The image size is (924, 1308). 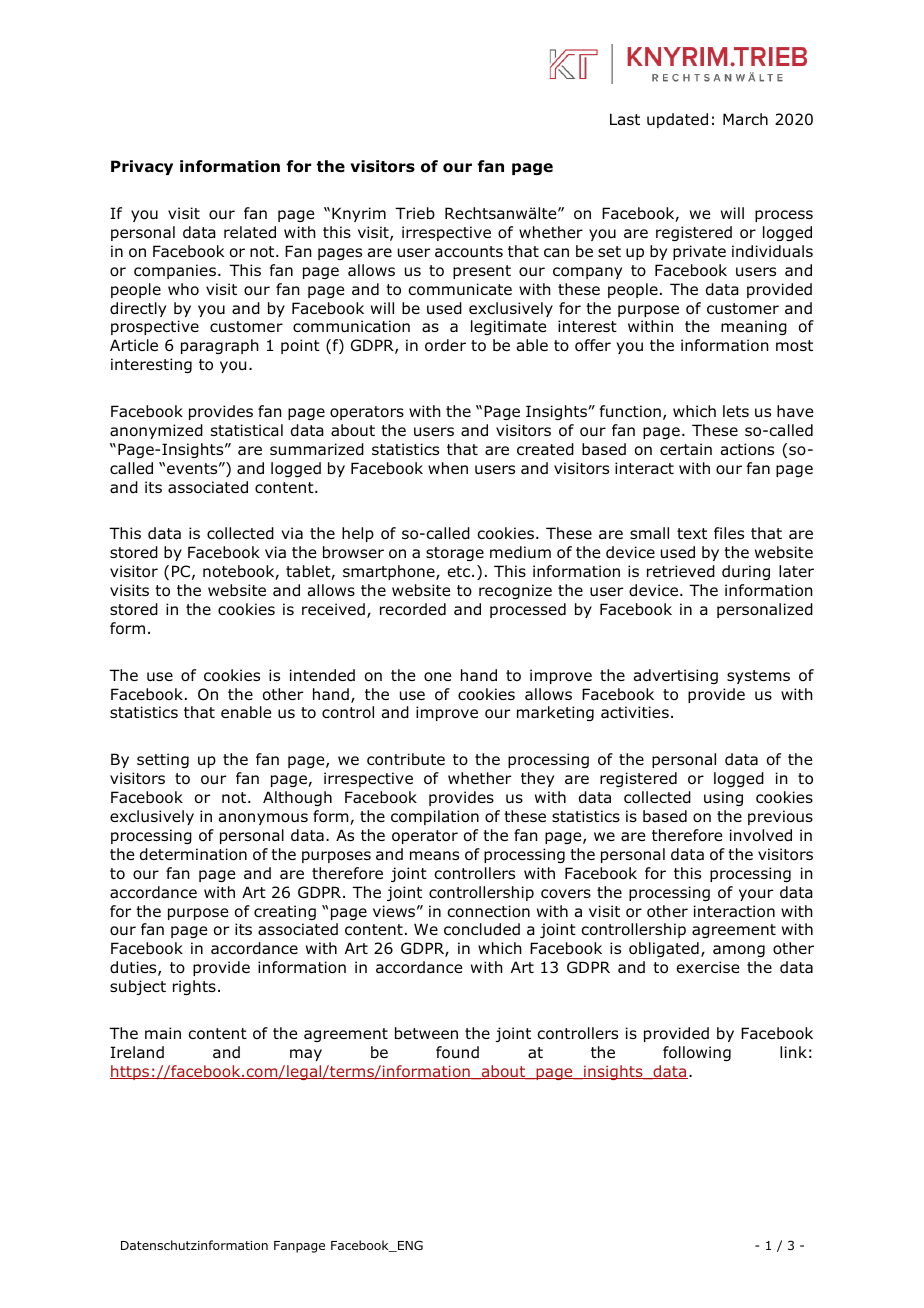 What do you see at coordinates (163, 1033) in the image?
I see `main` at bounding box center [163, 1033].
